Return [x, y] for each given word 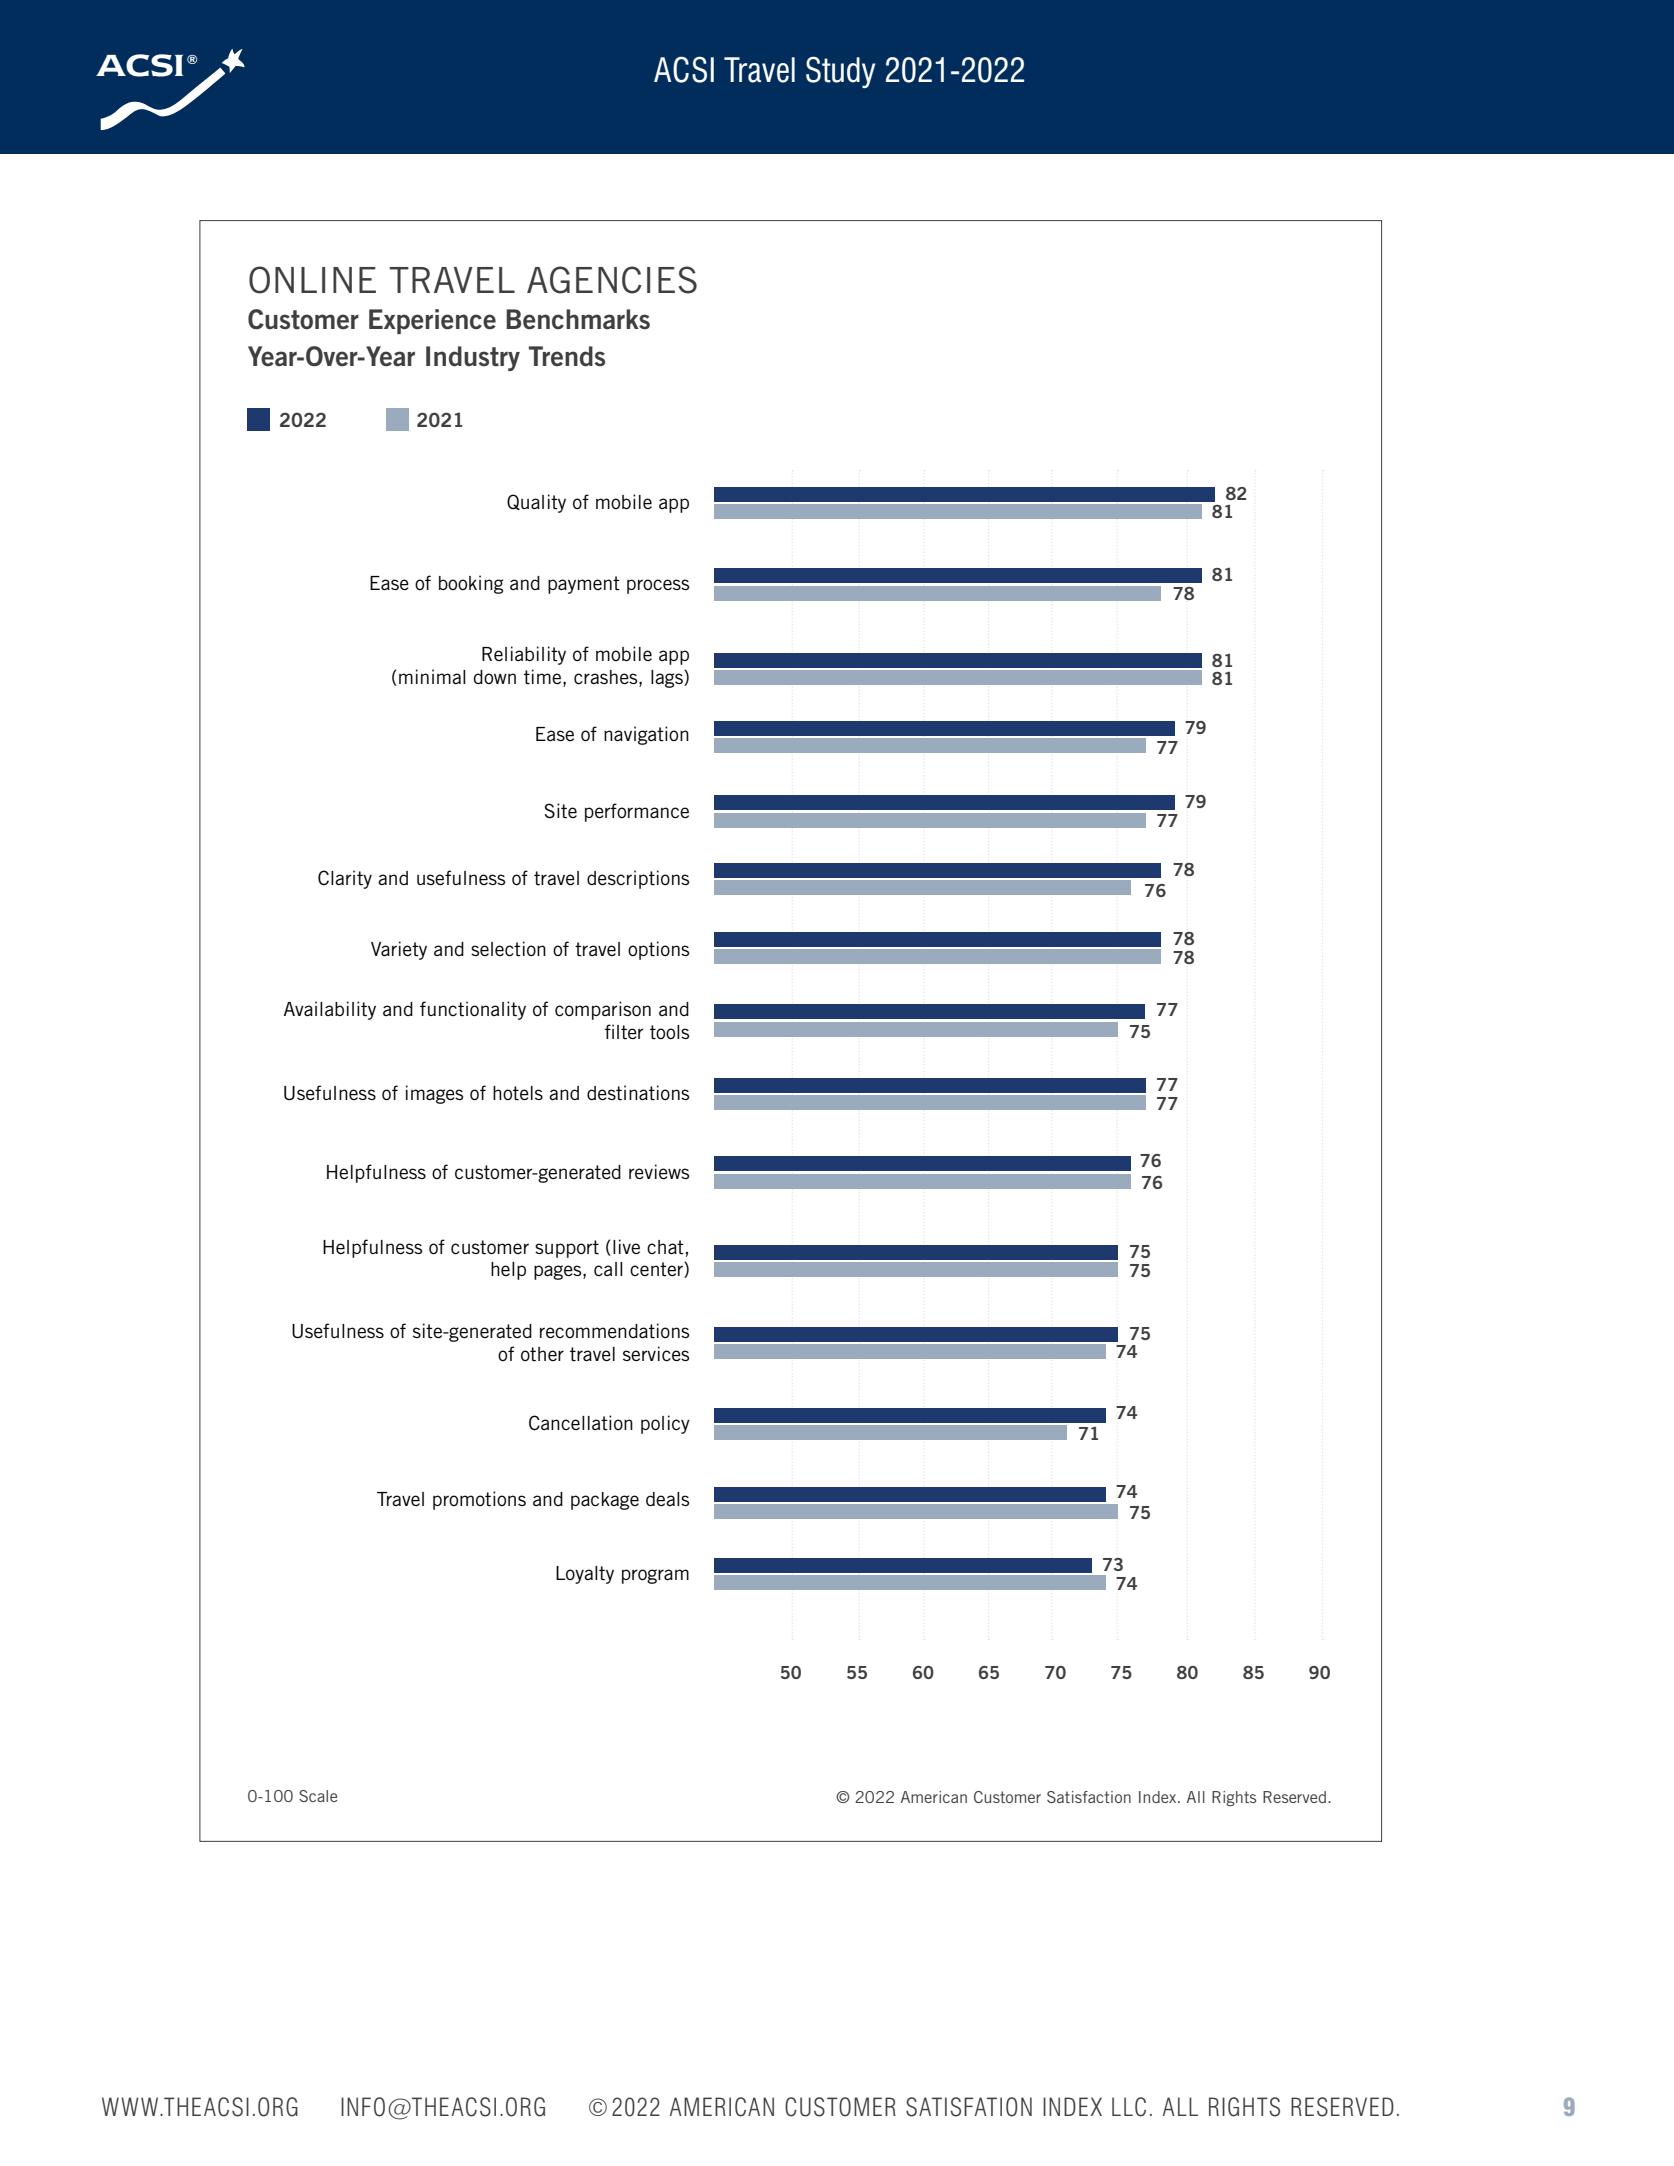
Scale [318, 1796]
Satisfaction [1089, 1797]
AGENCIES [612, 280]
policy [665, 1424]
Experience [432, 321]
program [655, 1576]
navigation [646, 735]
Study [840, 72]
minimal [432, 676]
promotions [479, 1500]
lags [668, 678]
